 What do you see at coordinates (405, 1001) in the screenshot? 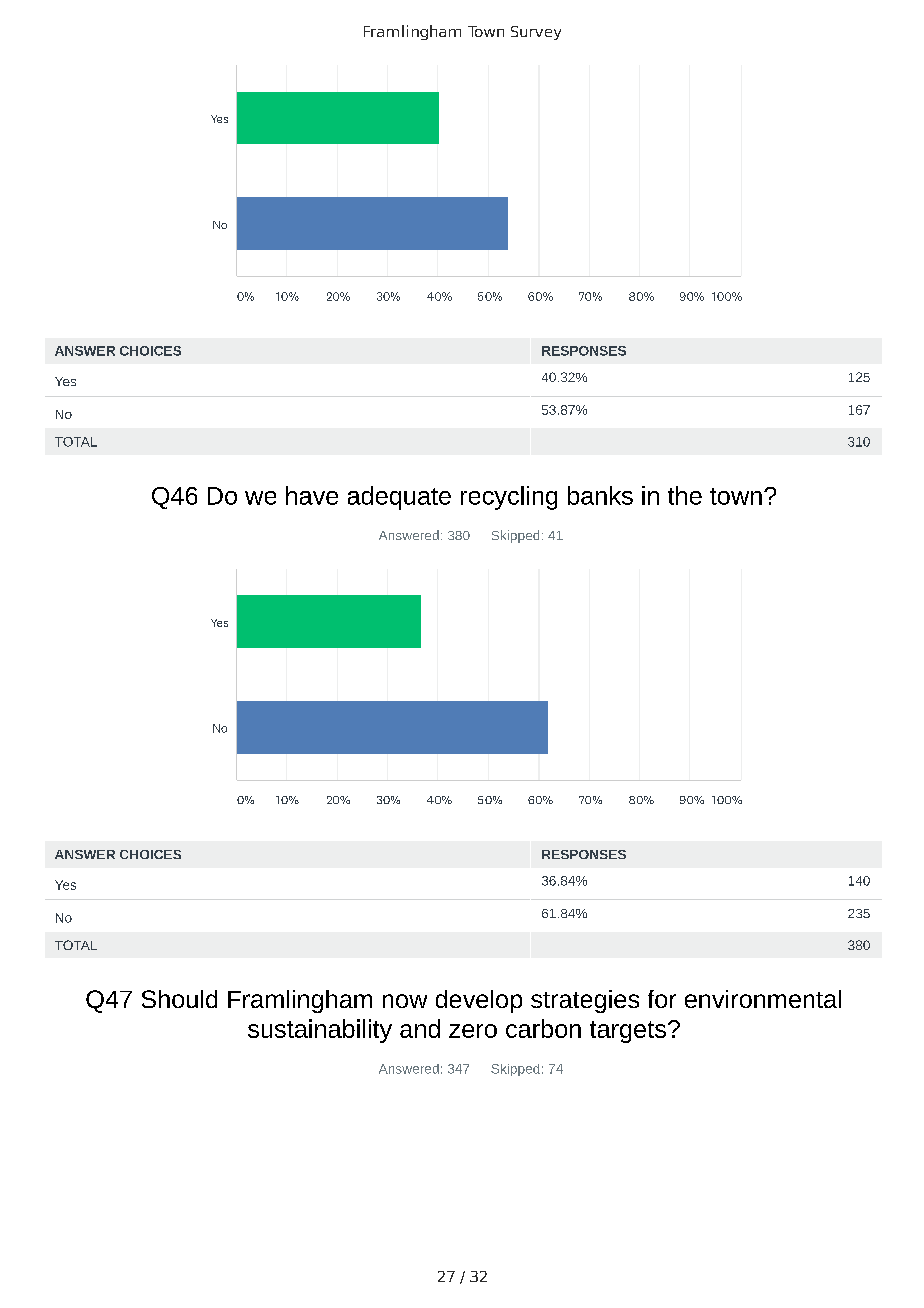
I see `now` at bounding box center [405, 1001].
